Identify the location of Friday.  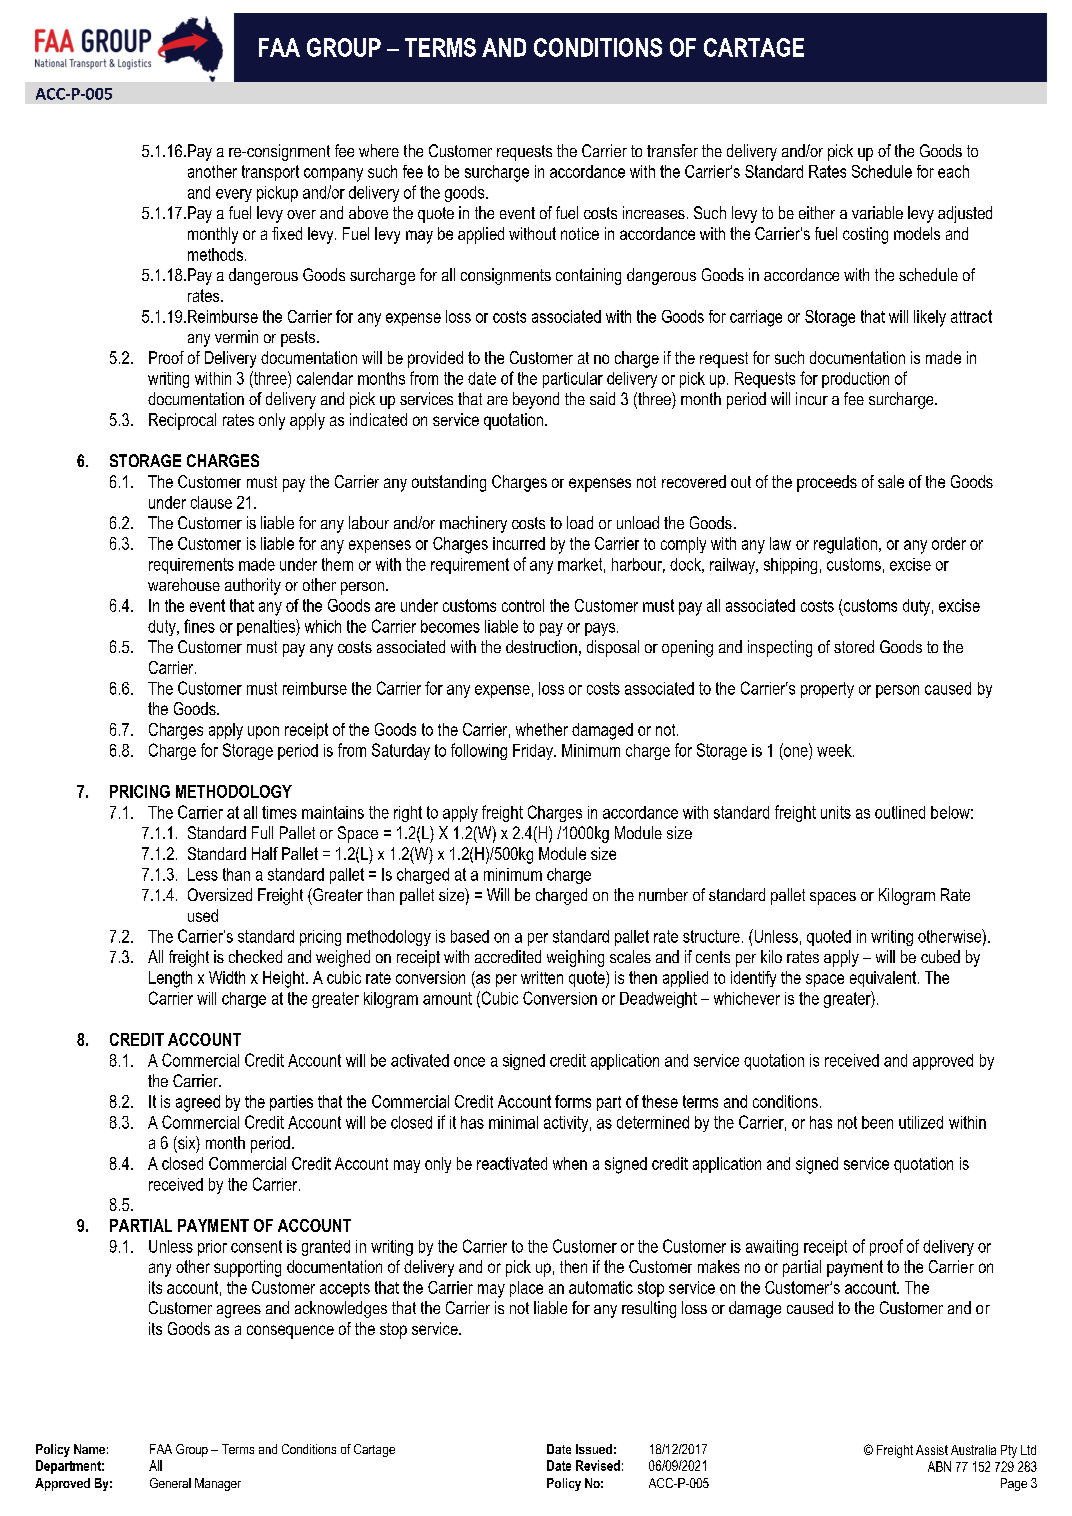
(534, 752).
